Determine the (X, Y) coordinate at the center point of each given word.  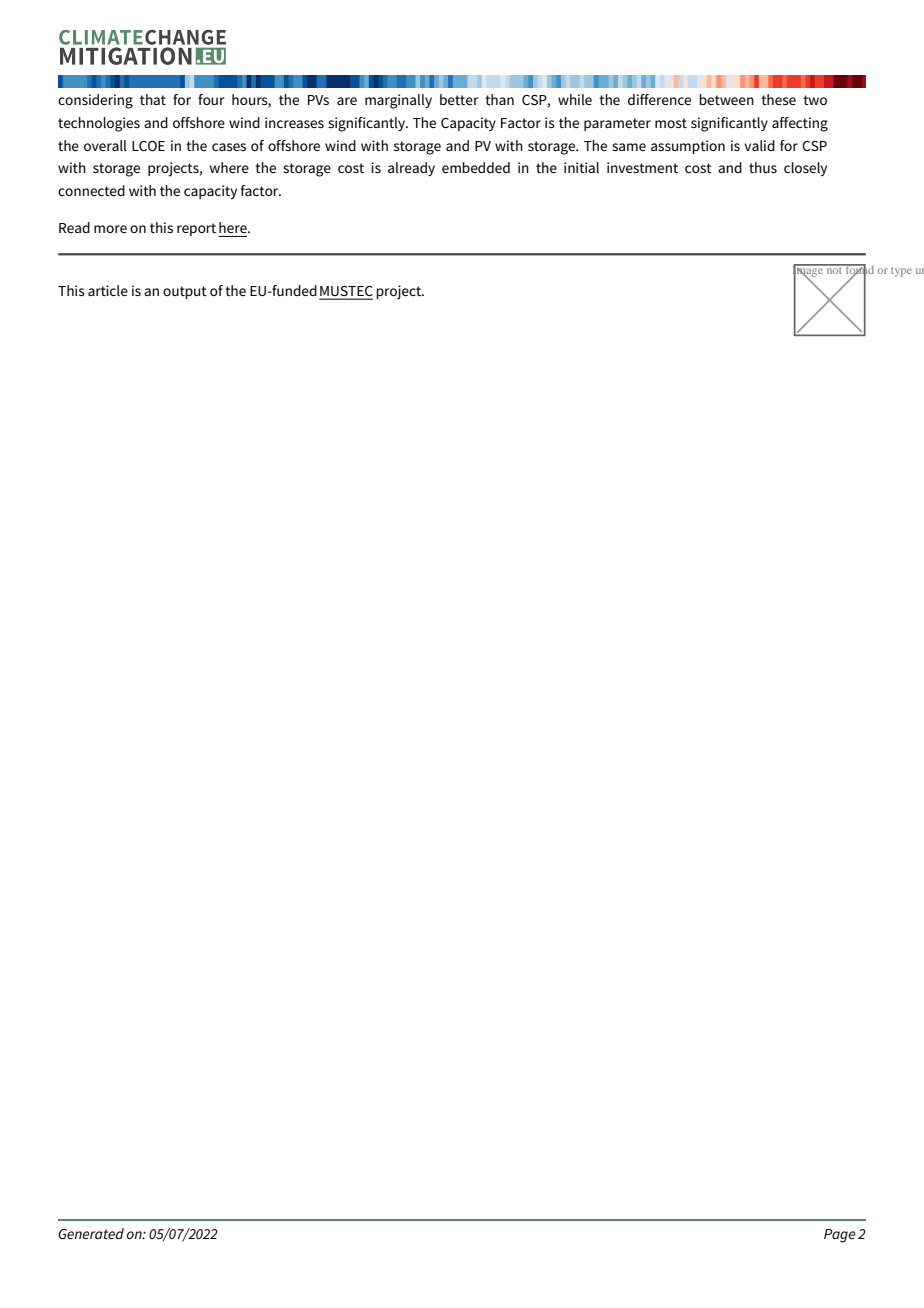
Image (809, 271)
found (859, 270)
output (185, 292)
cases (229, 147)
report (198, 230)
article (108, 290)
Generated (91, 1233)
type (901, 272)
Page (840, 1236)
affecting (800, 124)
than (499, 99)
